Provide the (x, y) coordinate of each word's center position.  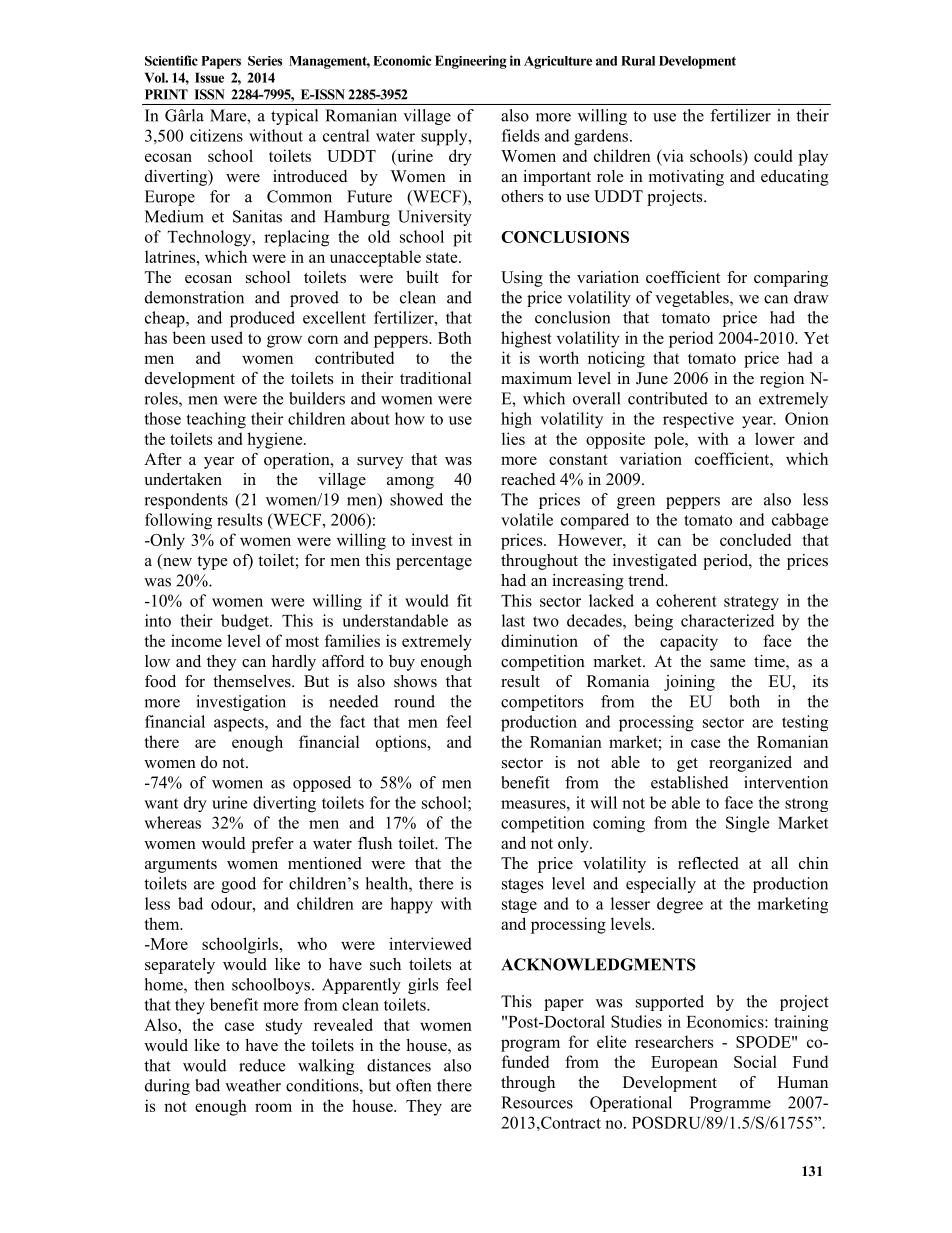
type (212, 563)
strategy (751, 603)
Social (755, 1061)
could (773, 155)
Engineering (471, 62)
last (513, 620)
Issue (209, 77)
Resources (537, 1102)
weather (253, 1085)
